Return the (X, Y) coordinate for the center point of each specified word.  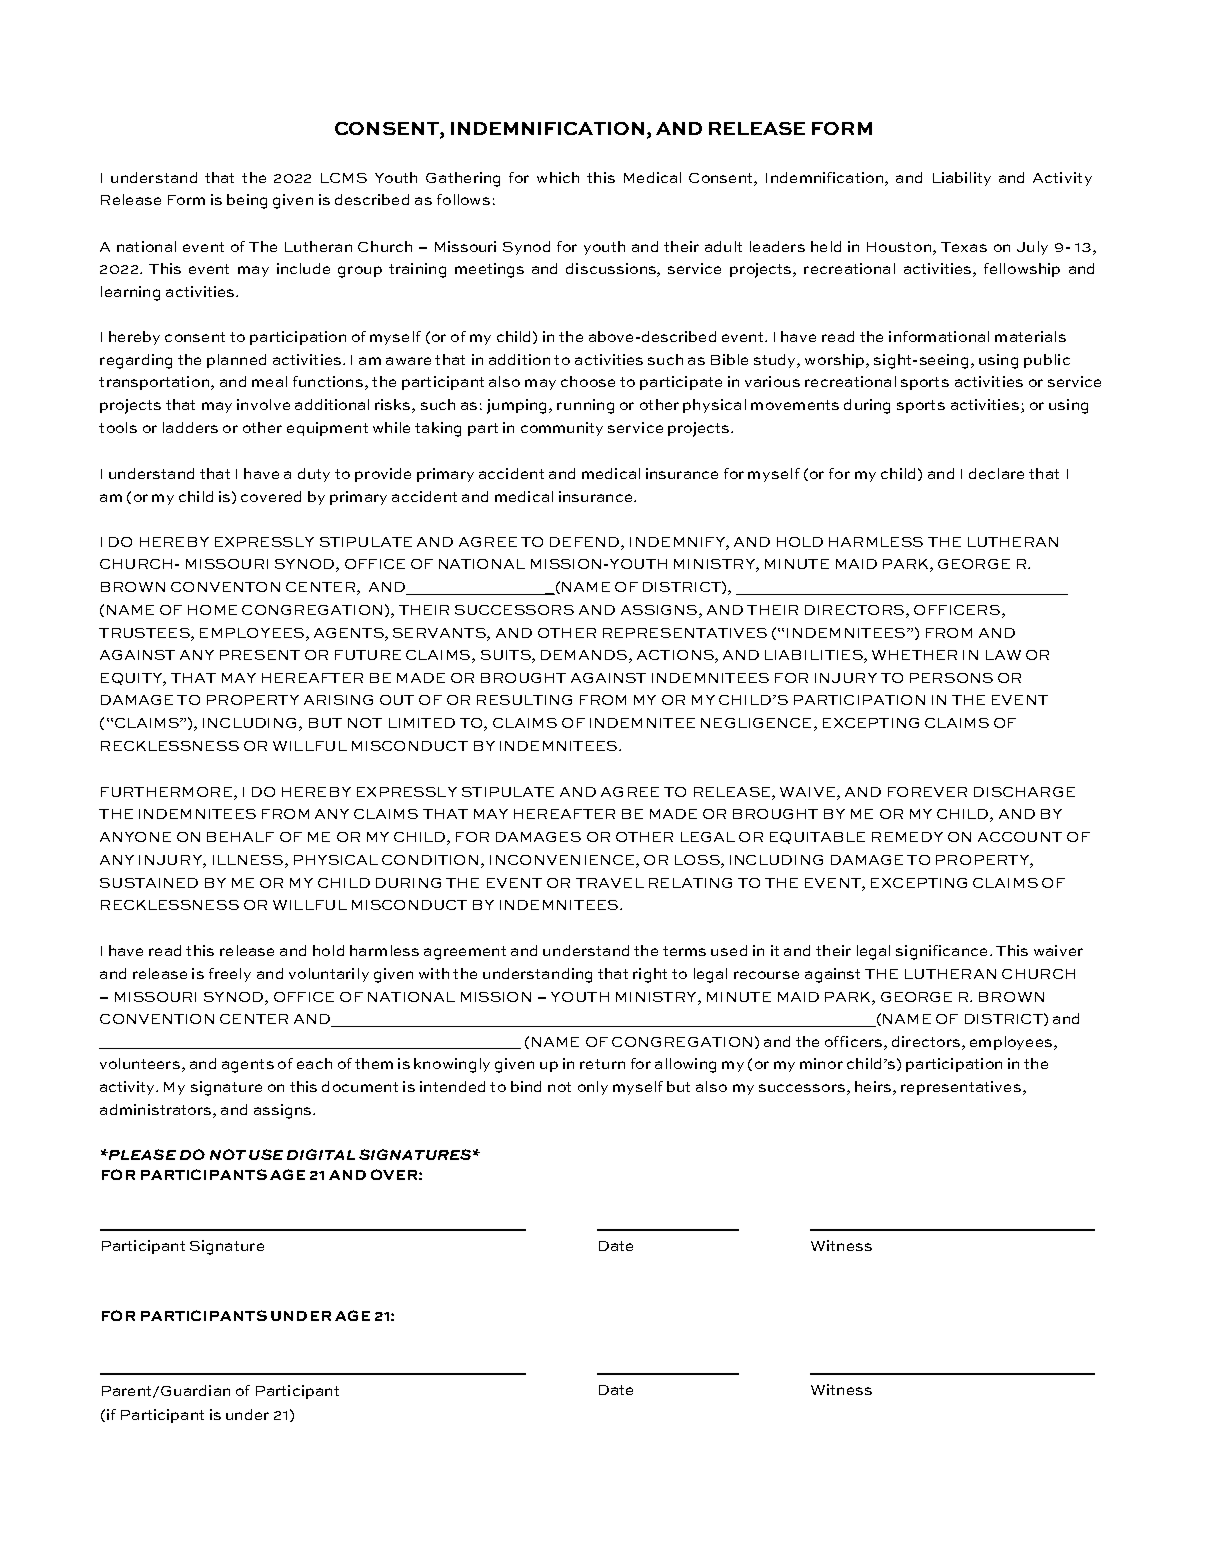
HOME (212, 610)
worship (836, 361)
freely (230, 975)
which (558, 177)
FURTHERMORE (166, 792)
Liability (962, 179)
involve (263, 404)
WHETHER (914, 655)
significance (941, 952)
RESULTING (524, 700)
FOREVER (927, 792)
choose (588, 381)
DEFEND (586, 542)
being (247, 201)
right (650, 975)
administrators (155, 1109)
